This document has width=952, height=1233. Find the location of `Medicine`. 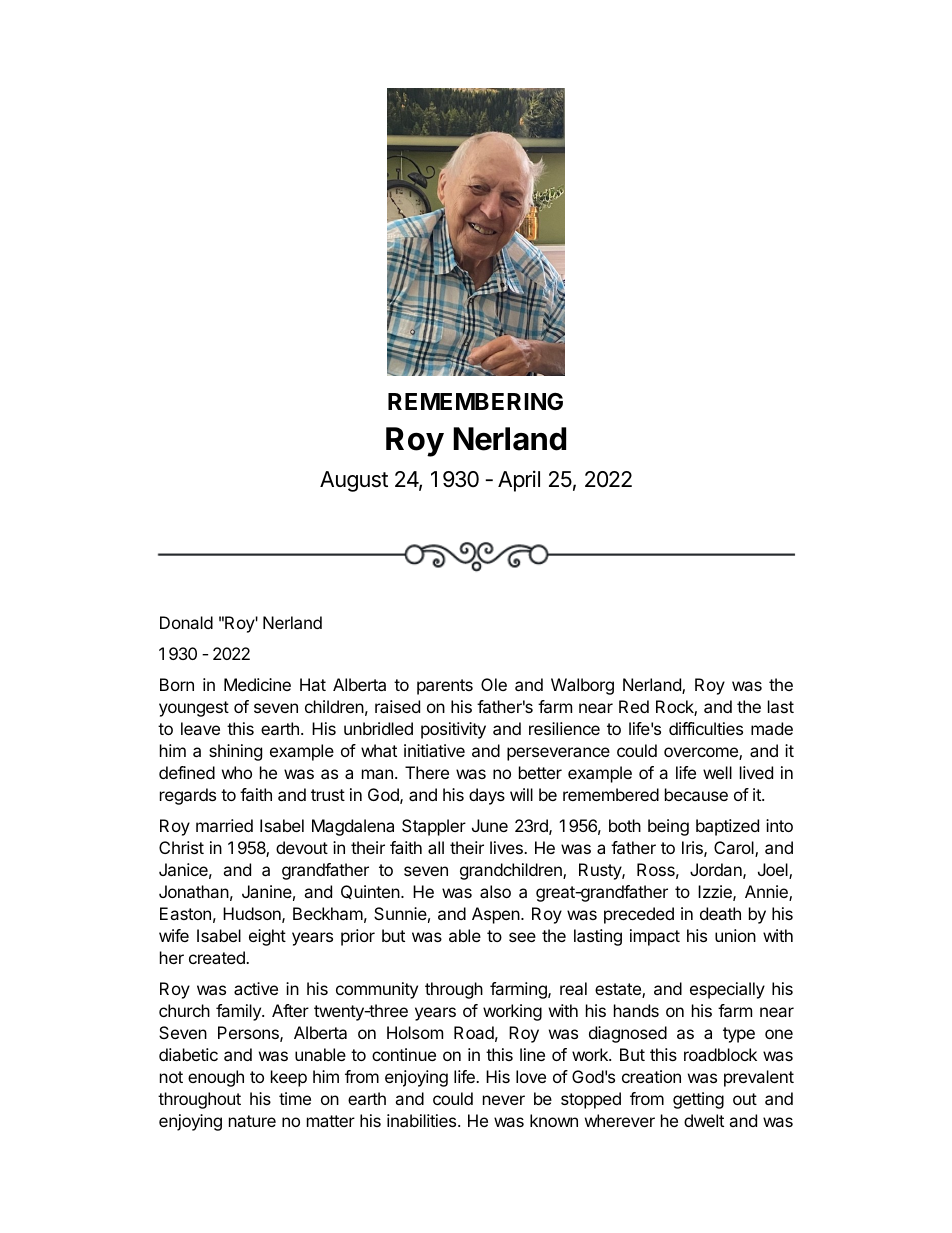

Medicine is located at coordinates (257, 684).
